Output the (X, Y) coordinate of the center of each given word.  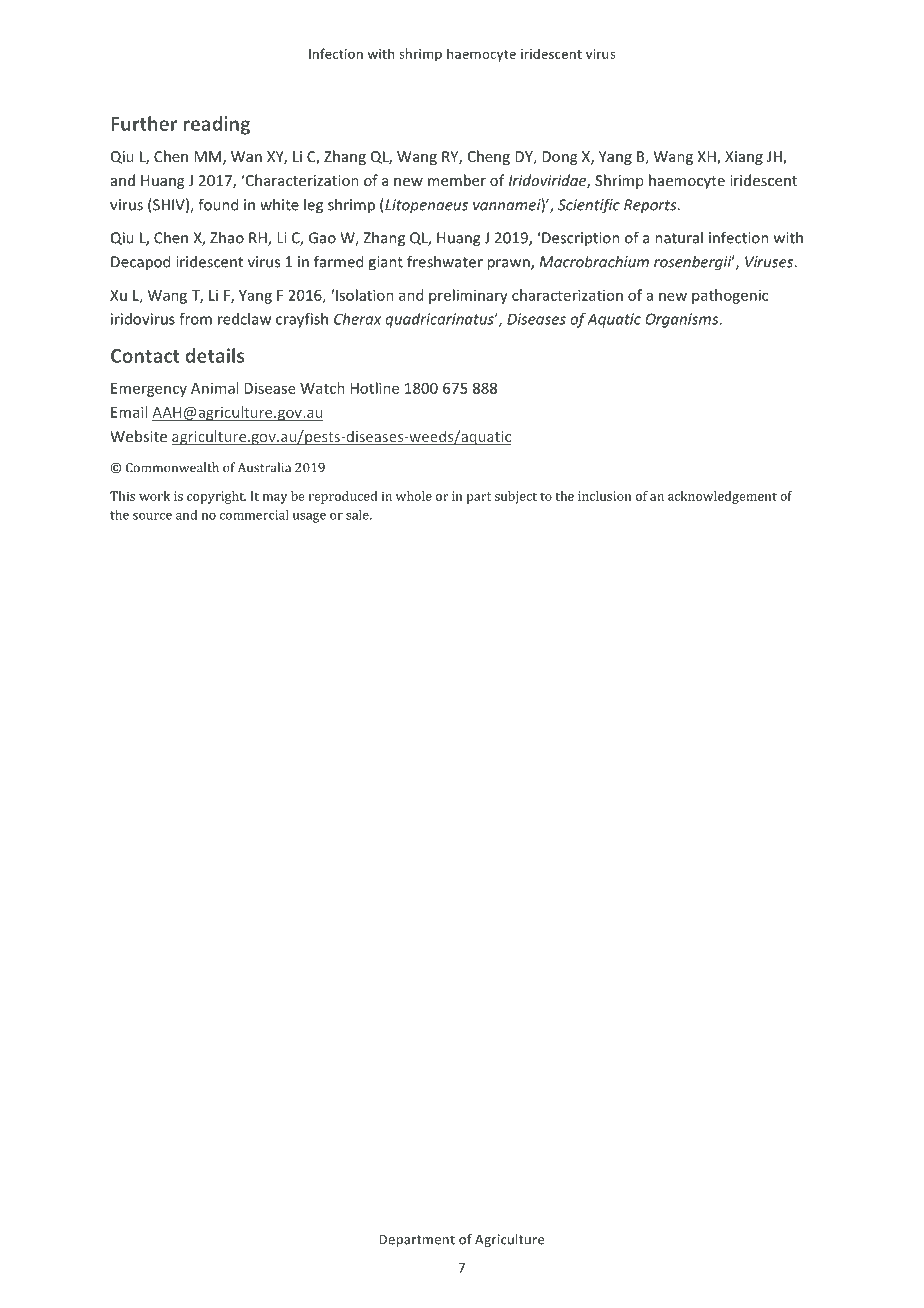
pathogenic (730, 296)
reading (216, 125)
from (195, 319)
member (457, 180)
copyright (216, 497)
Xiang (744, 158)
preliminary (468, 296)
